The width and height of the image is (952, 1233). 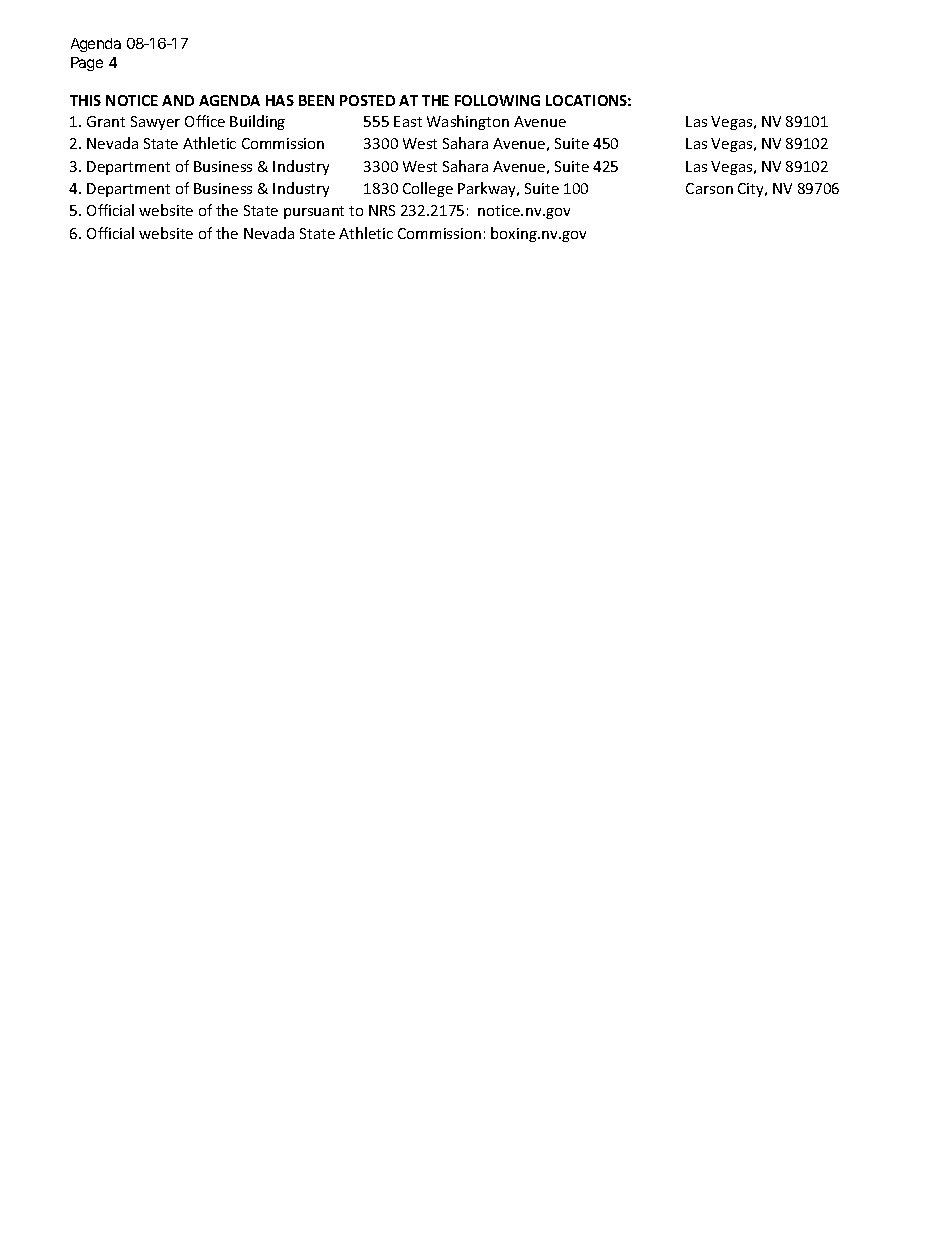 What do you see at coordinates (367, 100) in the image?
I see `POSTED` at bounding box center [367, 100].
